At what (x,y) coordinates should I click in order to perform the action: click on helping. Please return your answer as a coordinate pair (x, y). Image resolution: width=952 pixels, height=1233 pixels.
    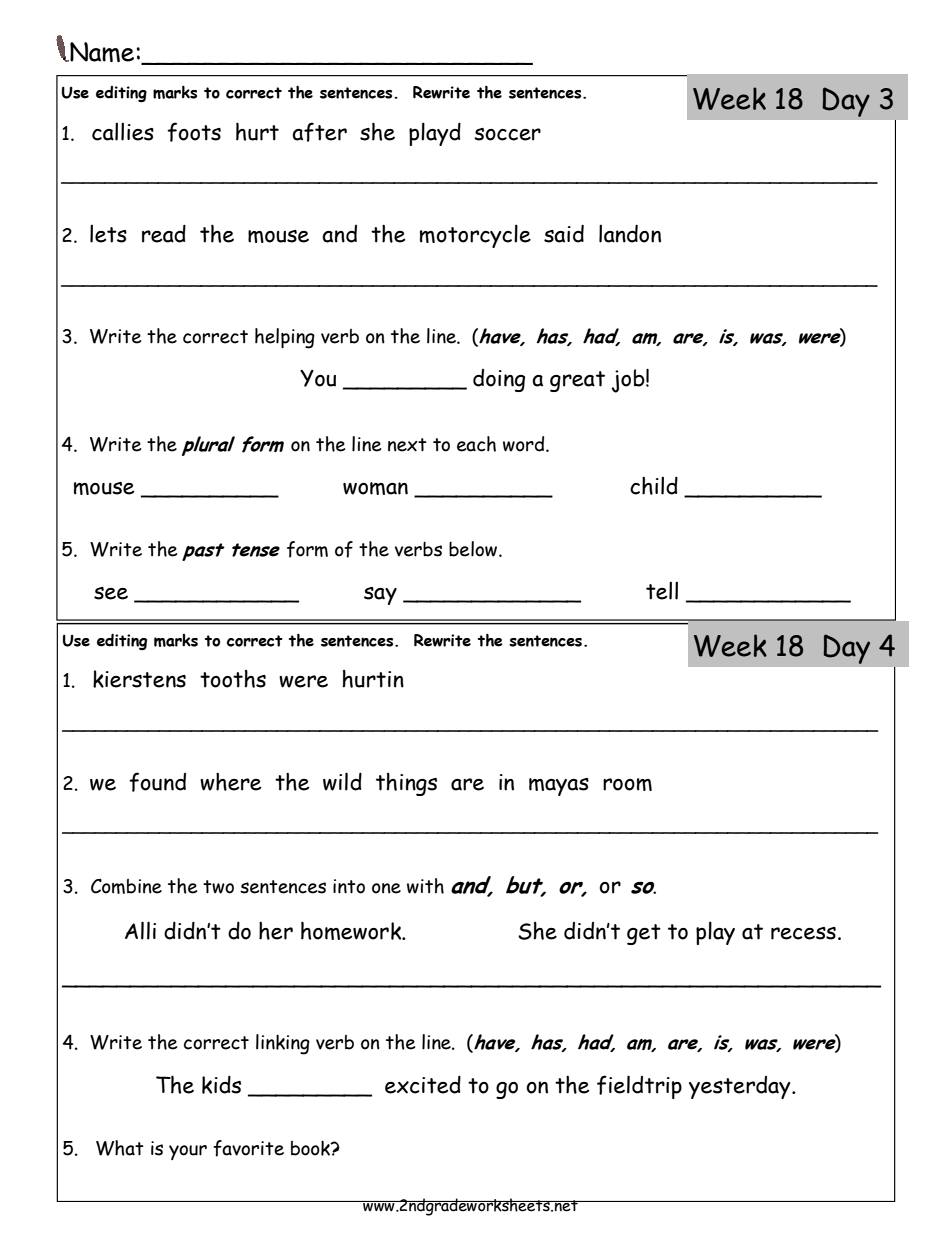
    Looking at the image, I should click on (285, 338).
